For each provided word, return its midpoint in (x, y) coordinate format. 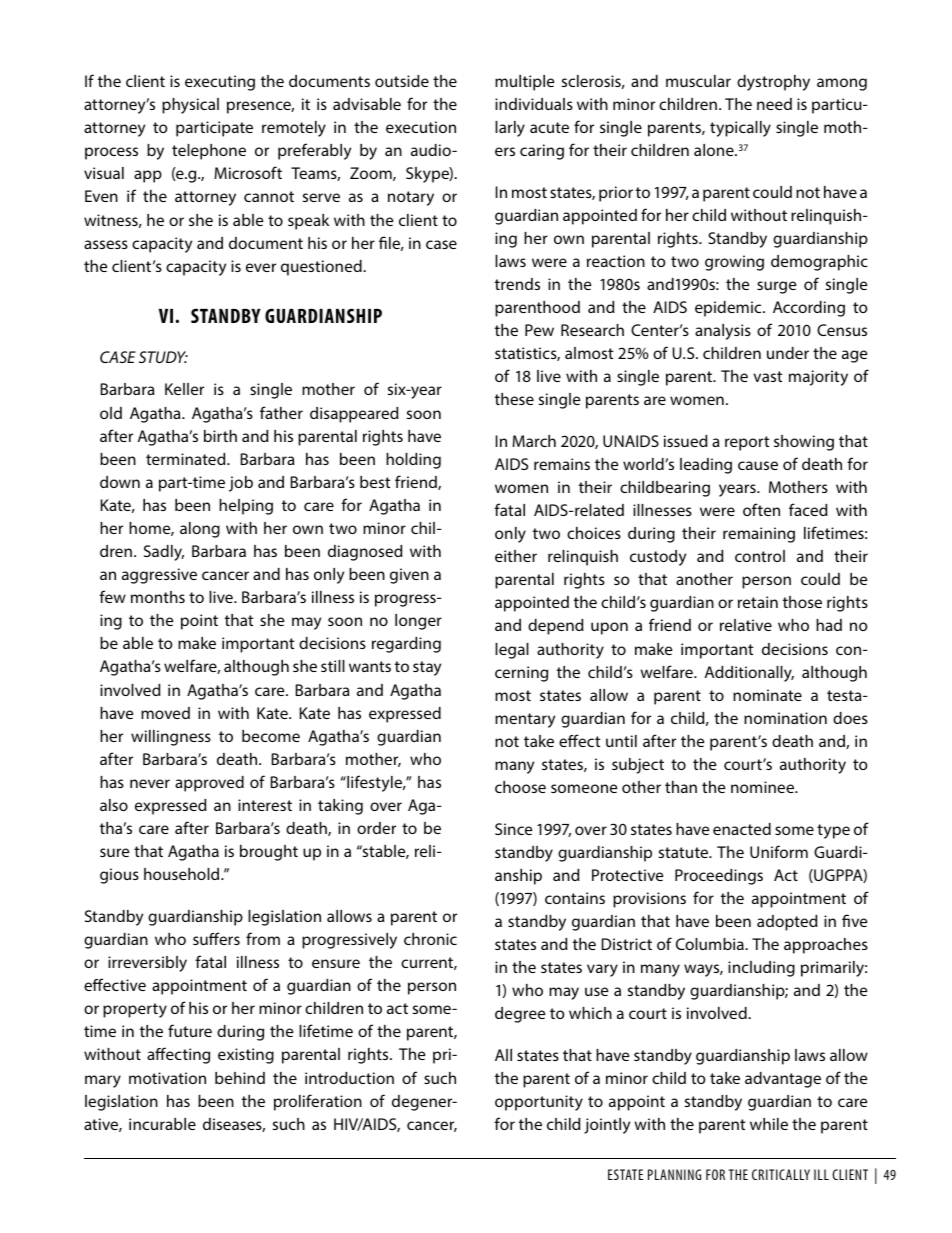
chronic (430, 939)
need (774, 104)
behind (240, 1078)
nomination (785, 718)
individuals (534, 104)
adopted (787, 923)
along (200, 530)
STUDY (163, 357)
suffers (216, 938)
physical (190, 106)
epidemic (729, 309)
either (516, 556)
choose (520, 787)
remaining (759, 535)
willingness (171, 738)
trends (517, 284)
